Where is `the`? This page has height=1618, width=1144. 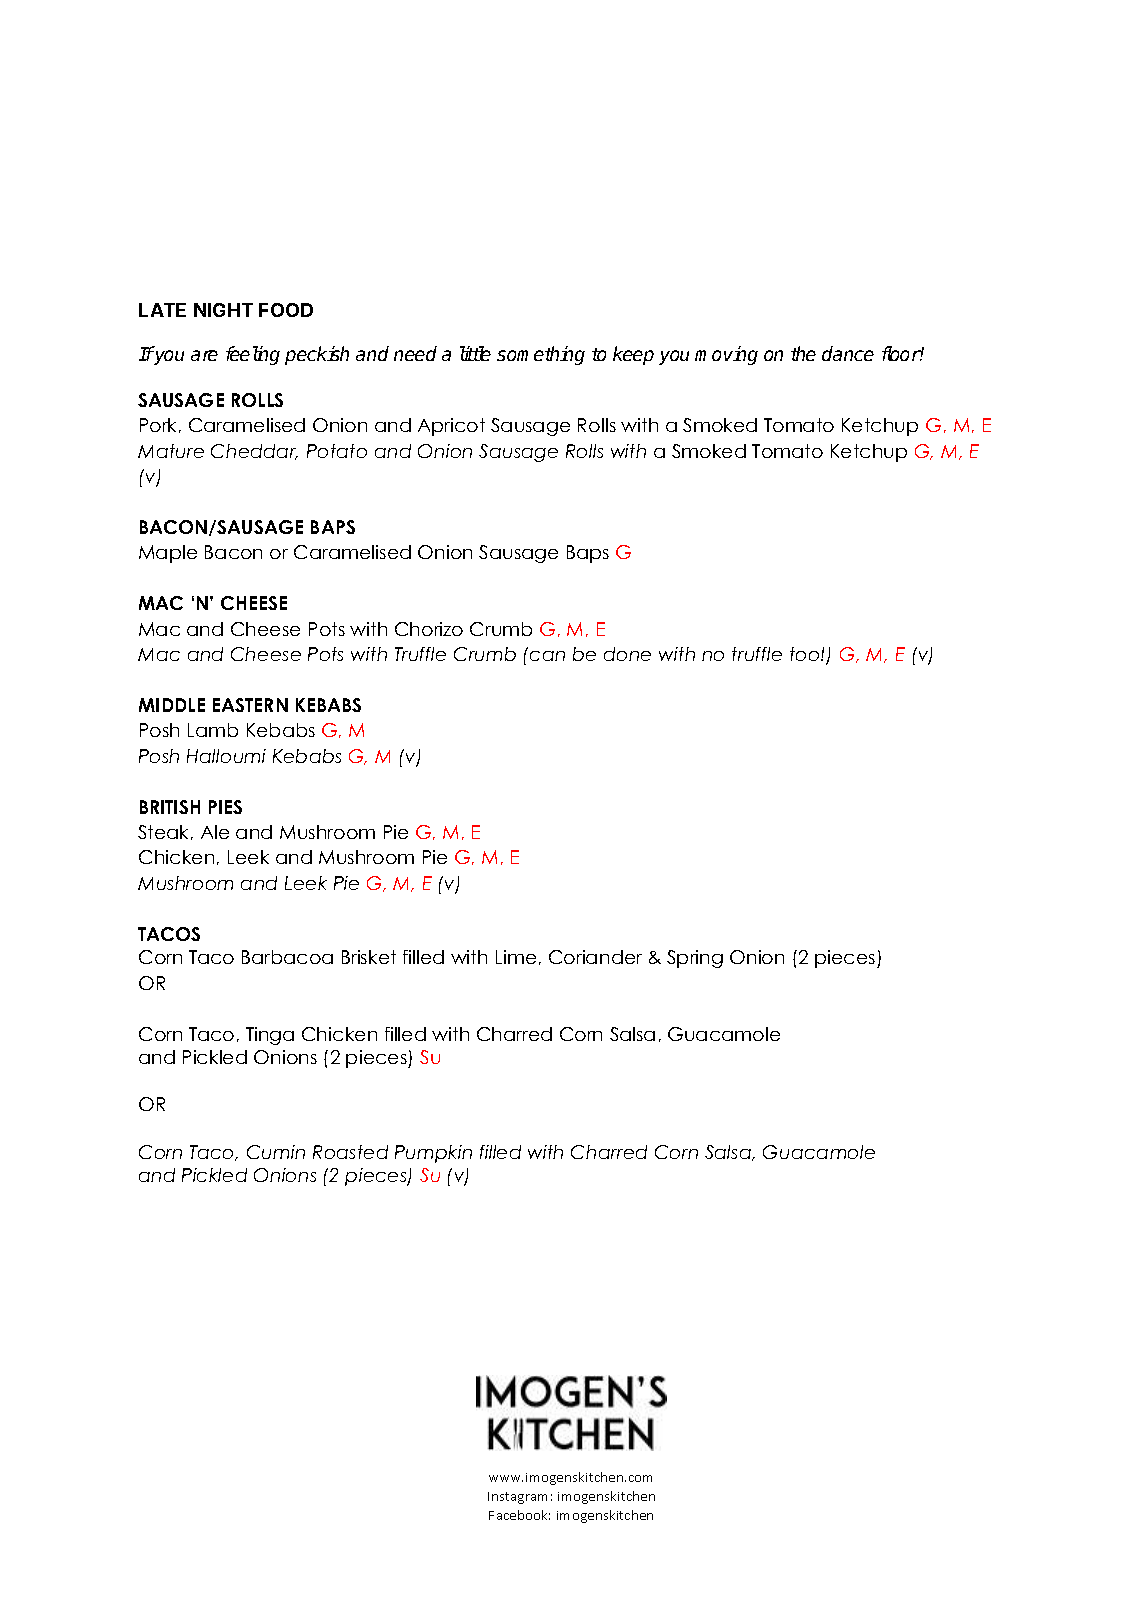 the is located at coordinates (803, 353).
